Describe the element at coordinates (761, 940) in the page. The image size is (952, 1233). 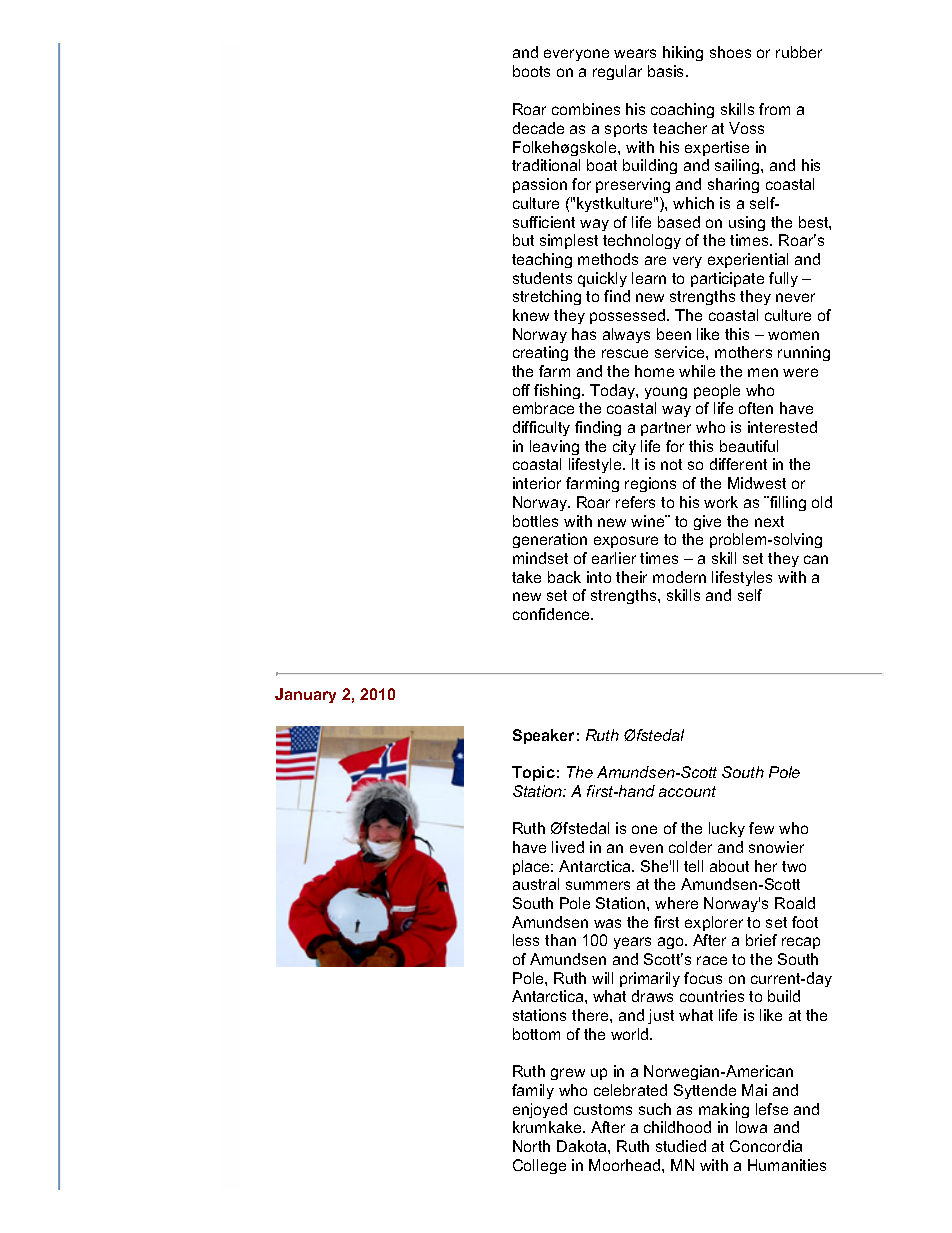
I see `brief` at that location.
